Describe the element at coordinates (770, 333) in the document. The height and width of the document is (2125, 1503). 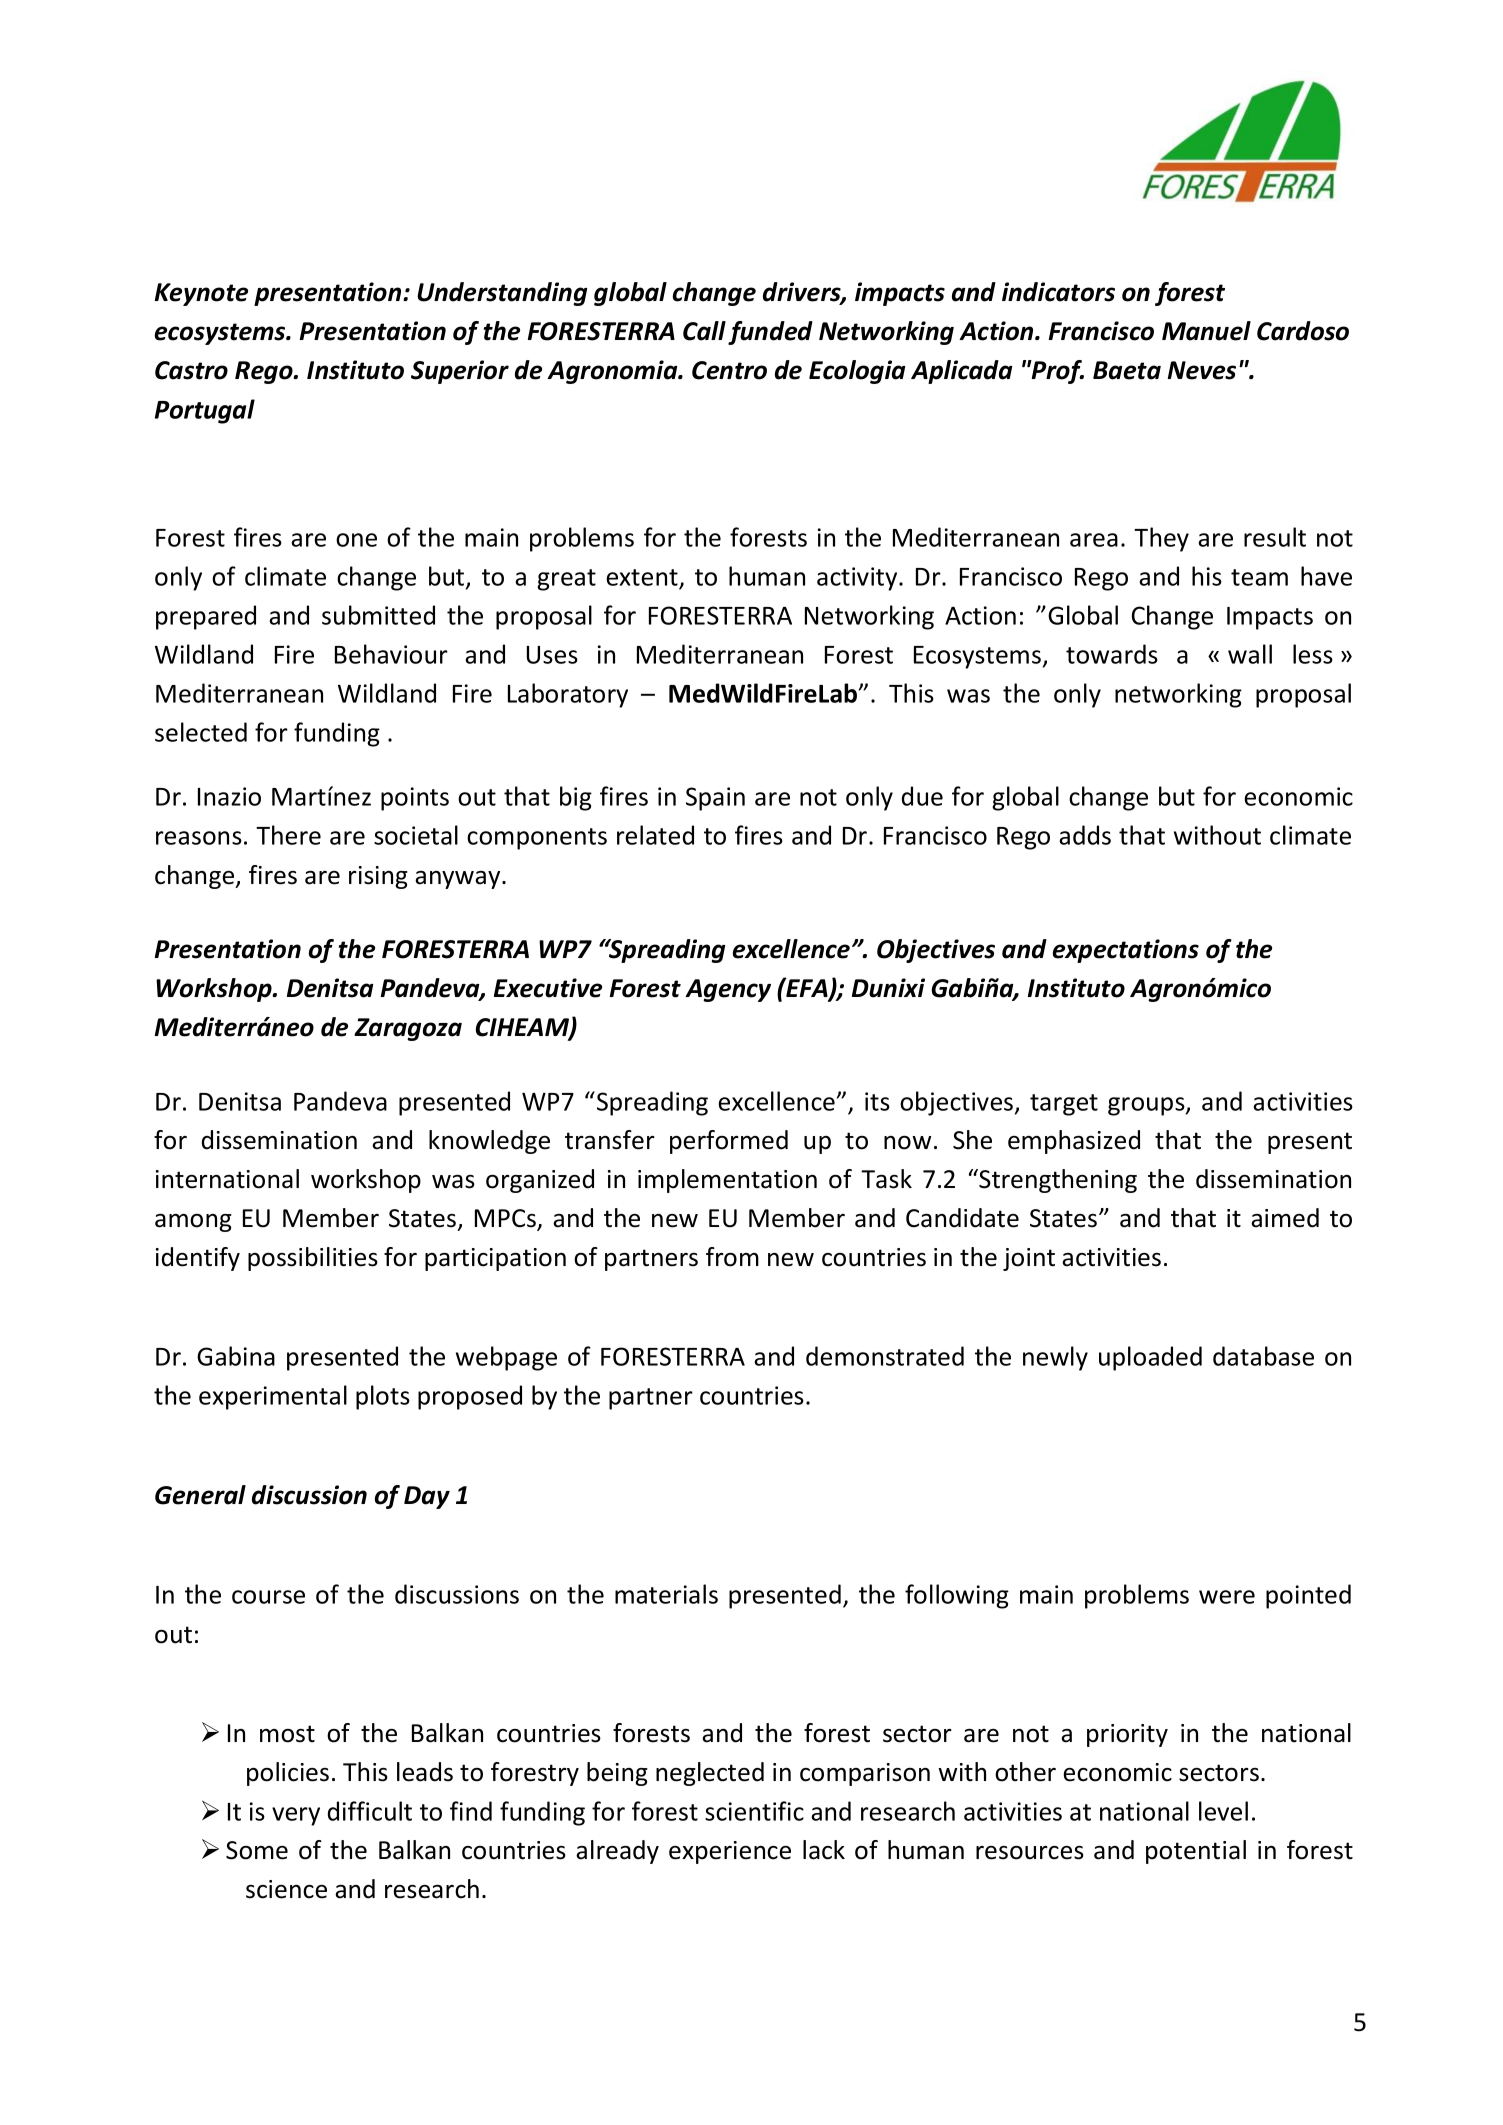
I see `funded` at that location.
